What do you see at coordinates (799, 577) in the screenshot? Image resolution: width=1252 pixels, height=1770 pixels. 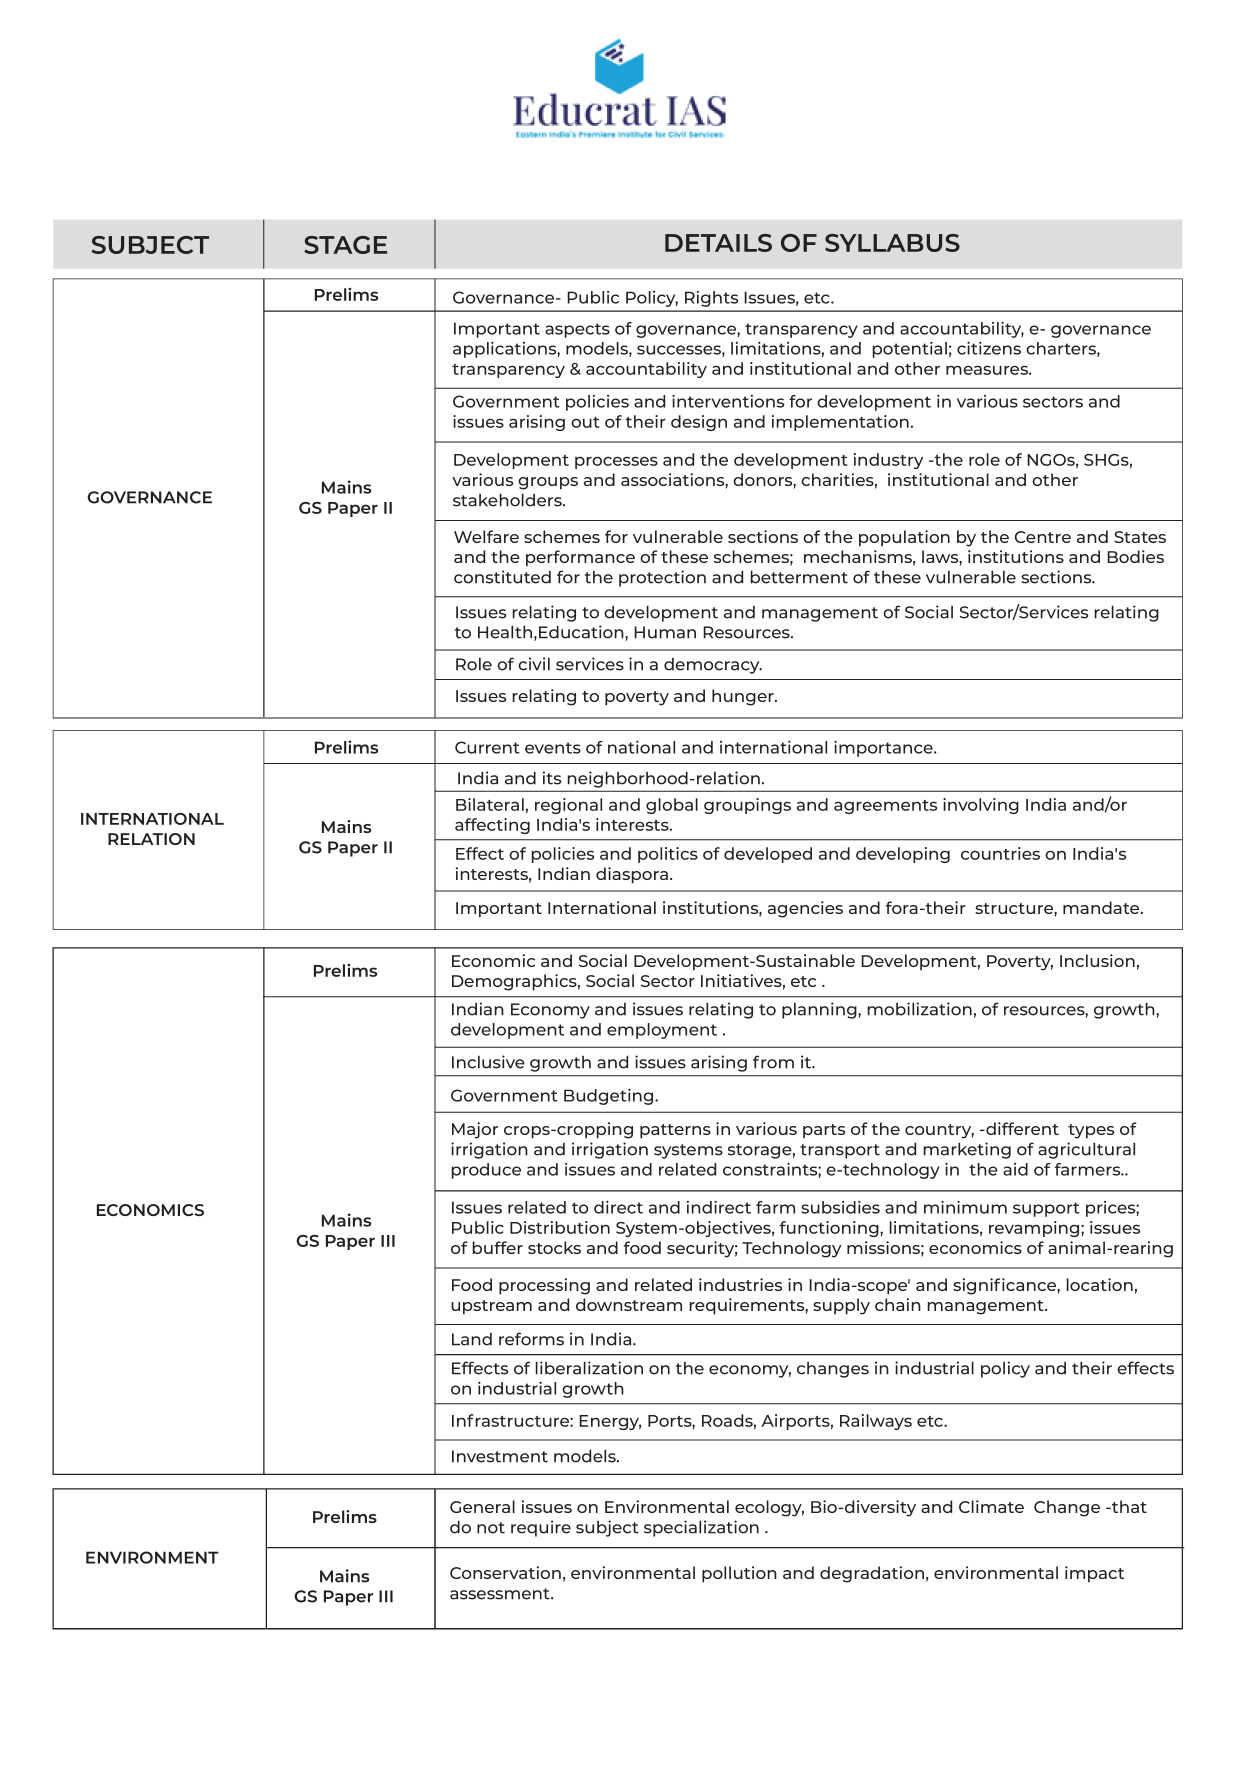 I see `betterment` at bounding box center [799, 577].
